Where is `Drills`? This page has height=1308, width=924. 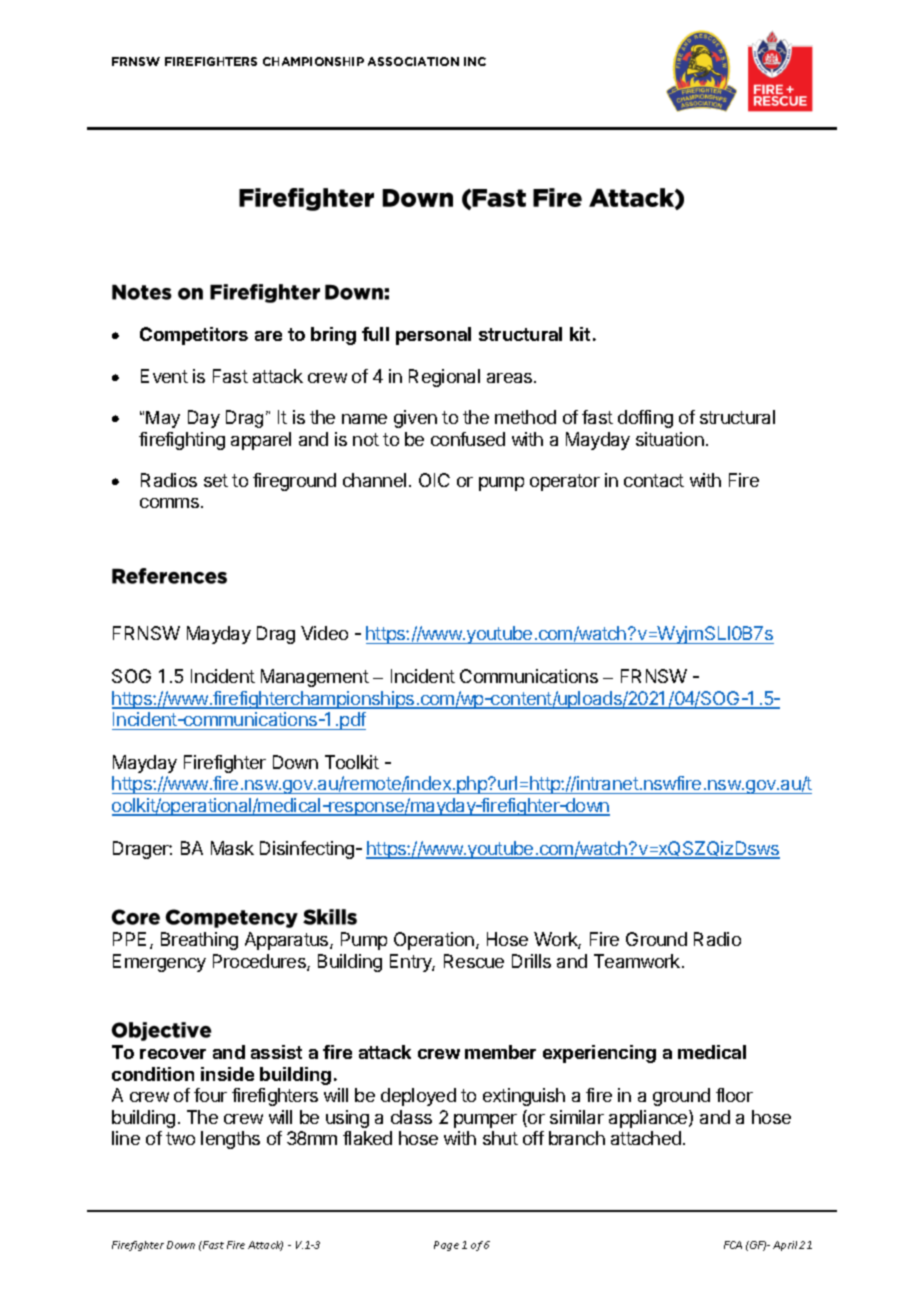
Drills is located at coordinates (531, 961).
